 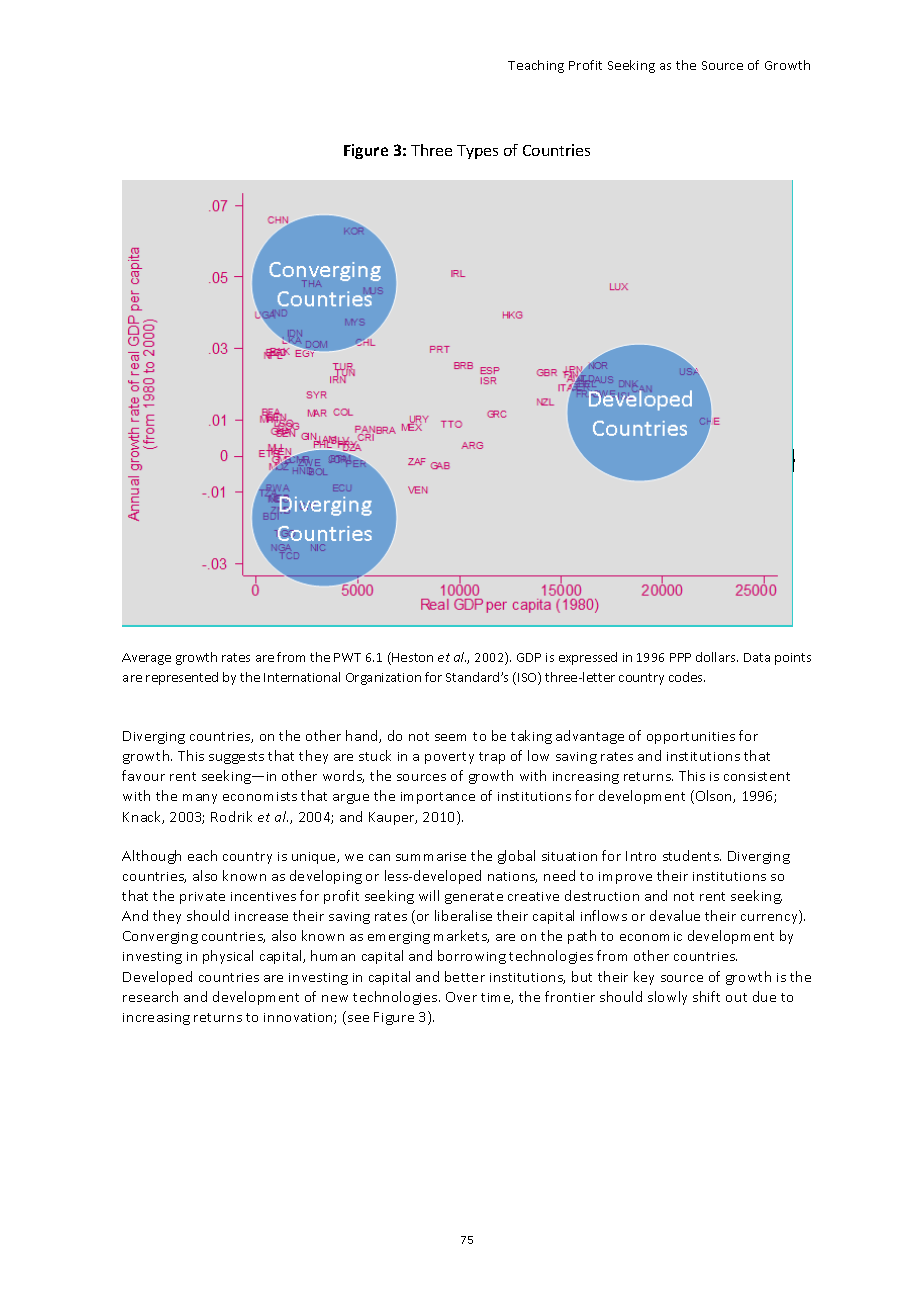 What do you see at coordinates (477, 152) in the screenshot?
I see `Types` at bounding box center [477, 152].
